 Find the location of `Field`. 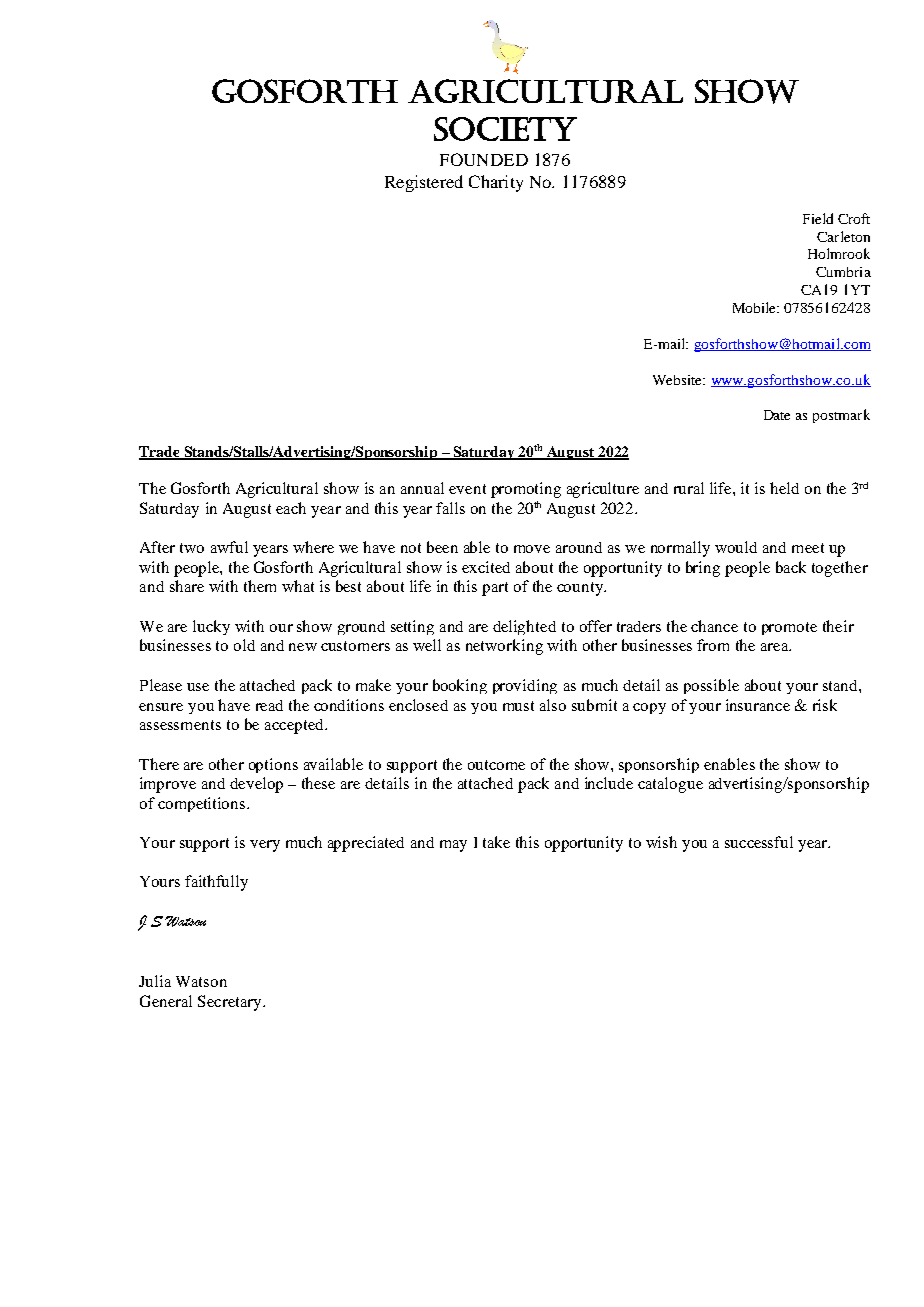

Field is located at coordinates (818, 218).
